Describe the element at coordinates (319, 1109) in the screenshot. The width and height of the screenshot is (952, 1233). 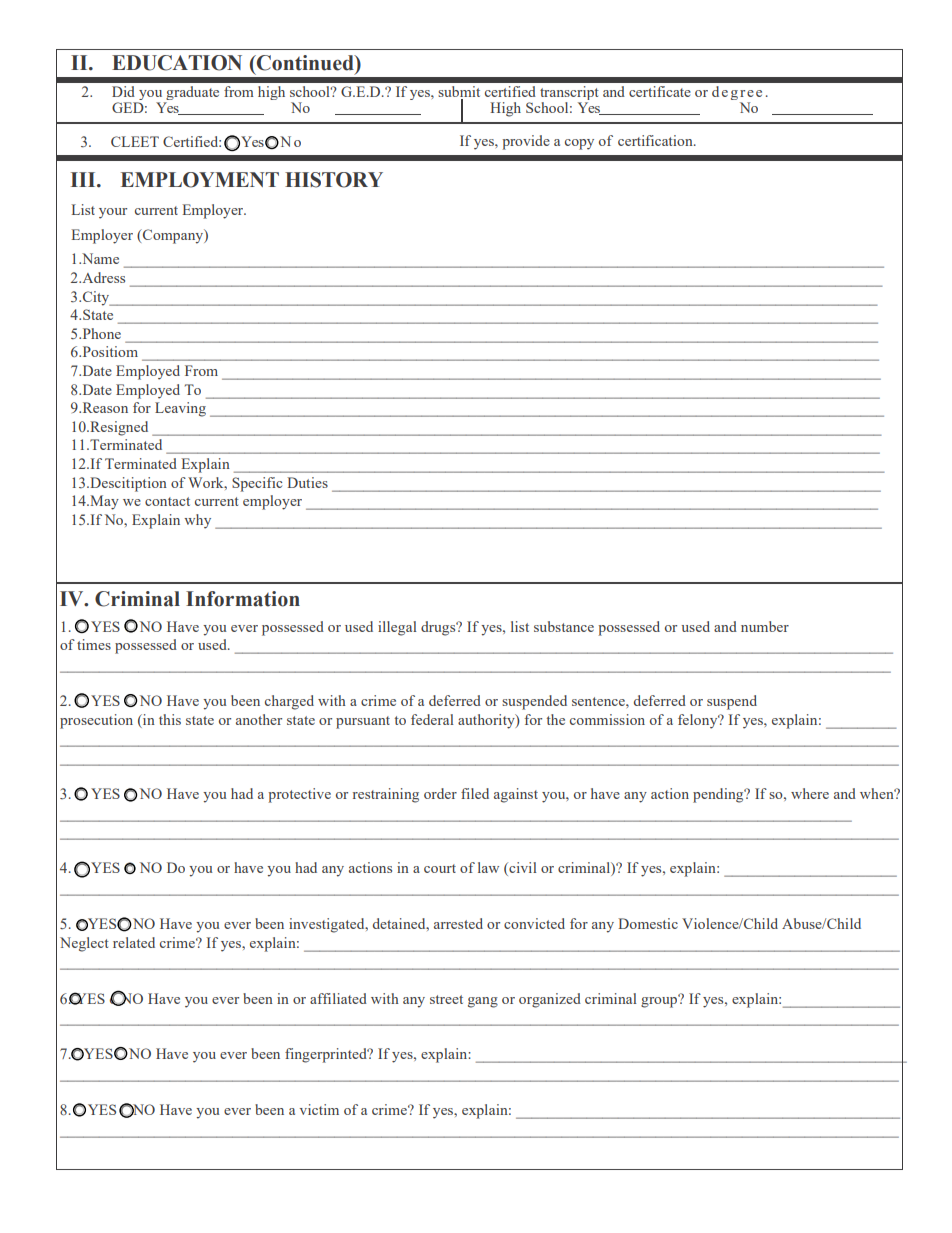
I see `victim` at that location.
